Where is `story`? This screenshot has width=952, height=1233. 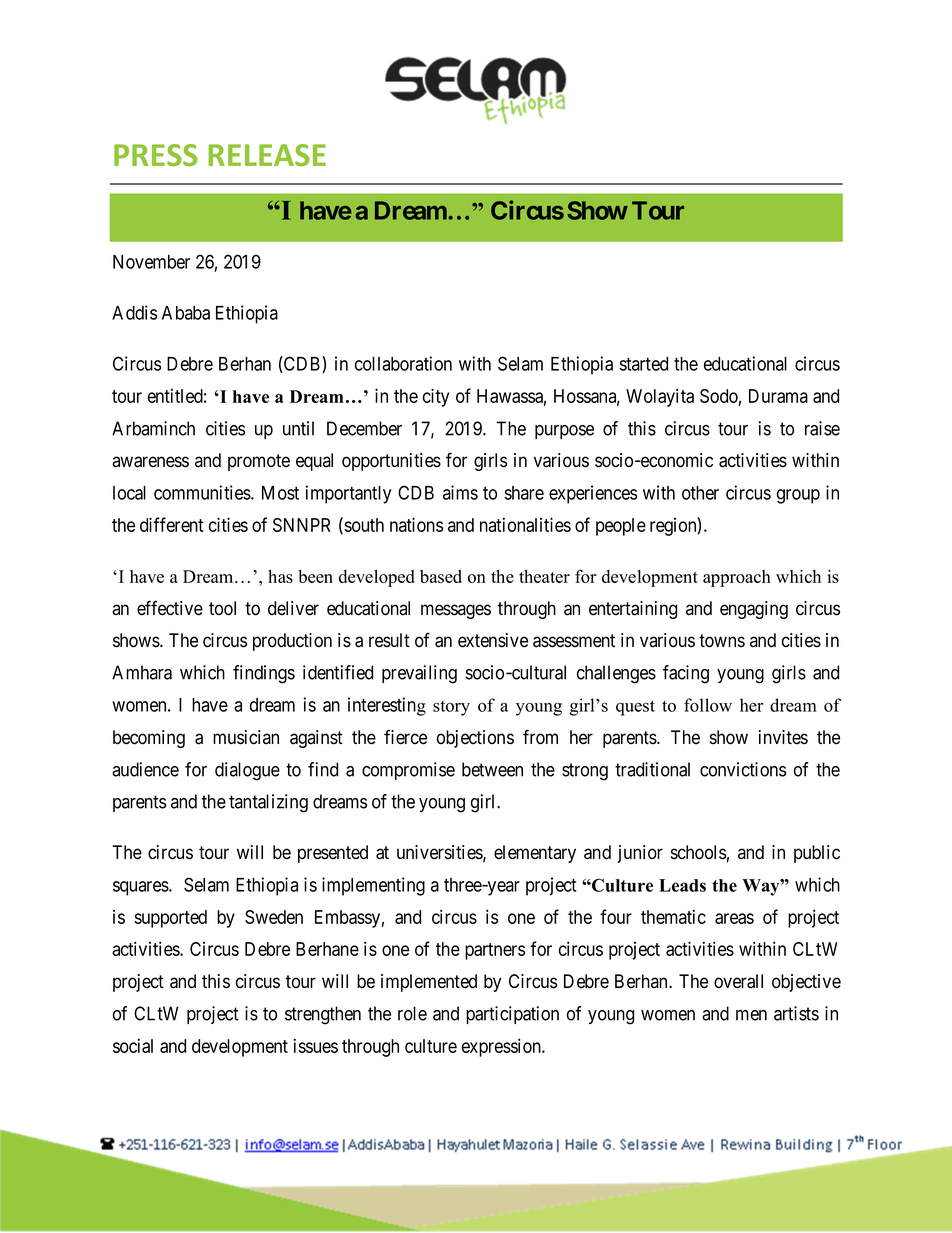 story is located at coordinates (451, 708).
